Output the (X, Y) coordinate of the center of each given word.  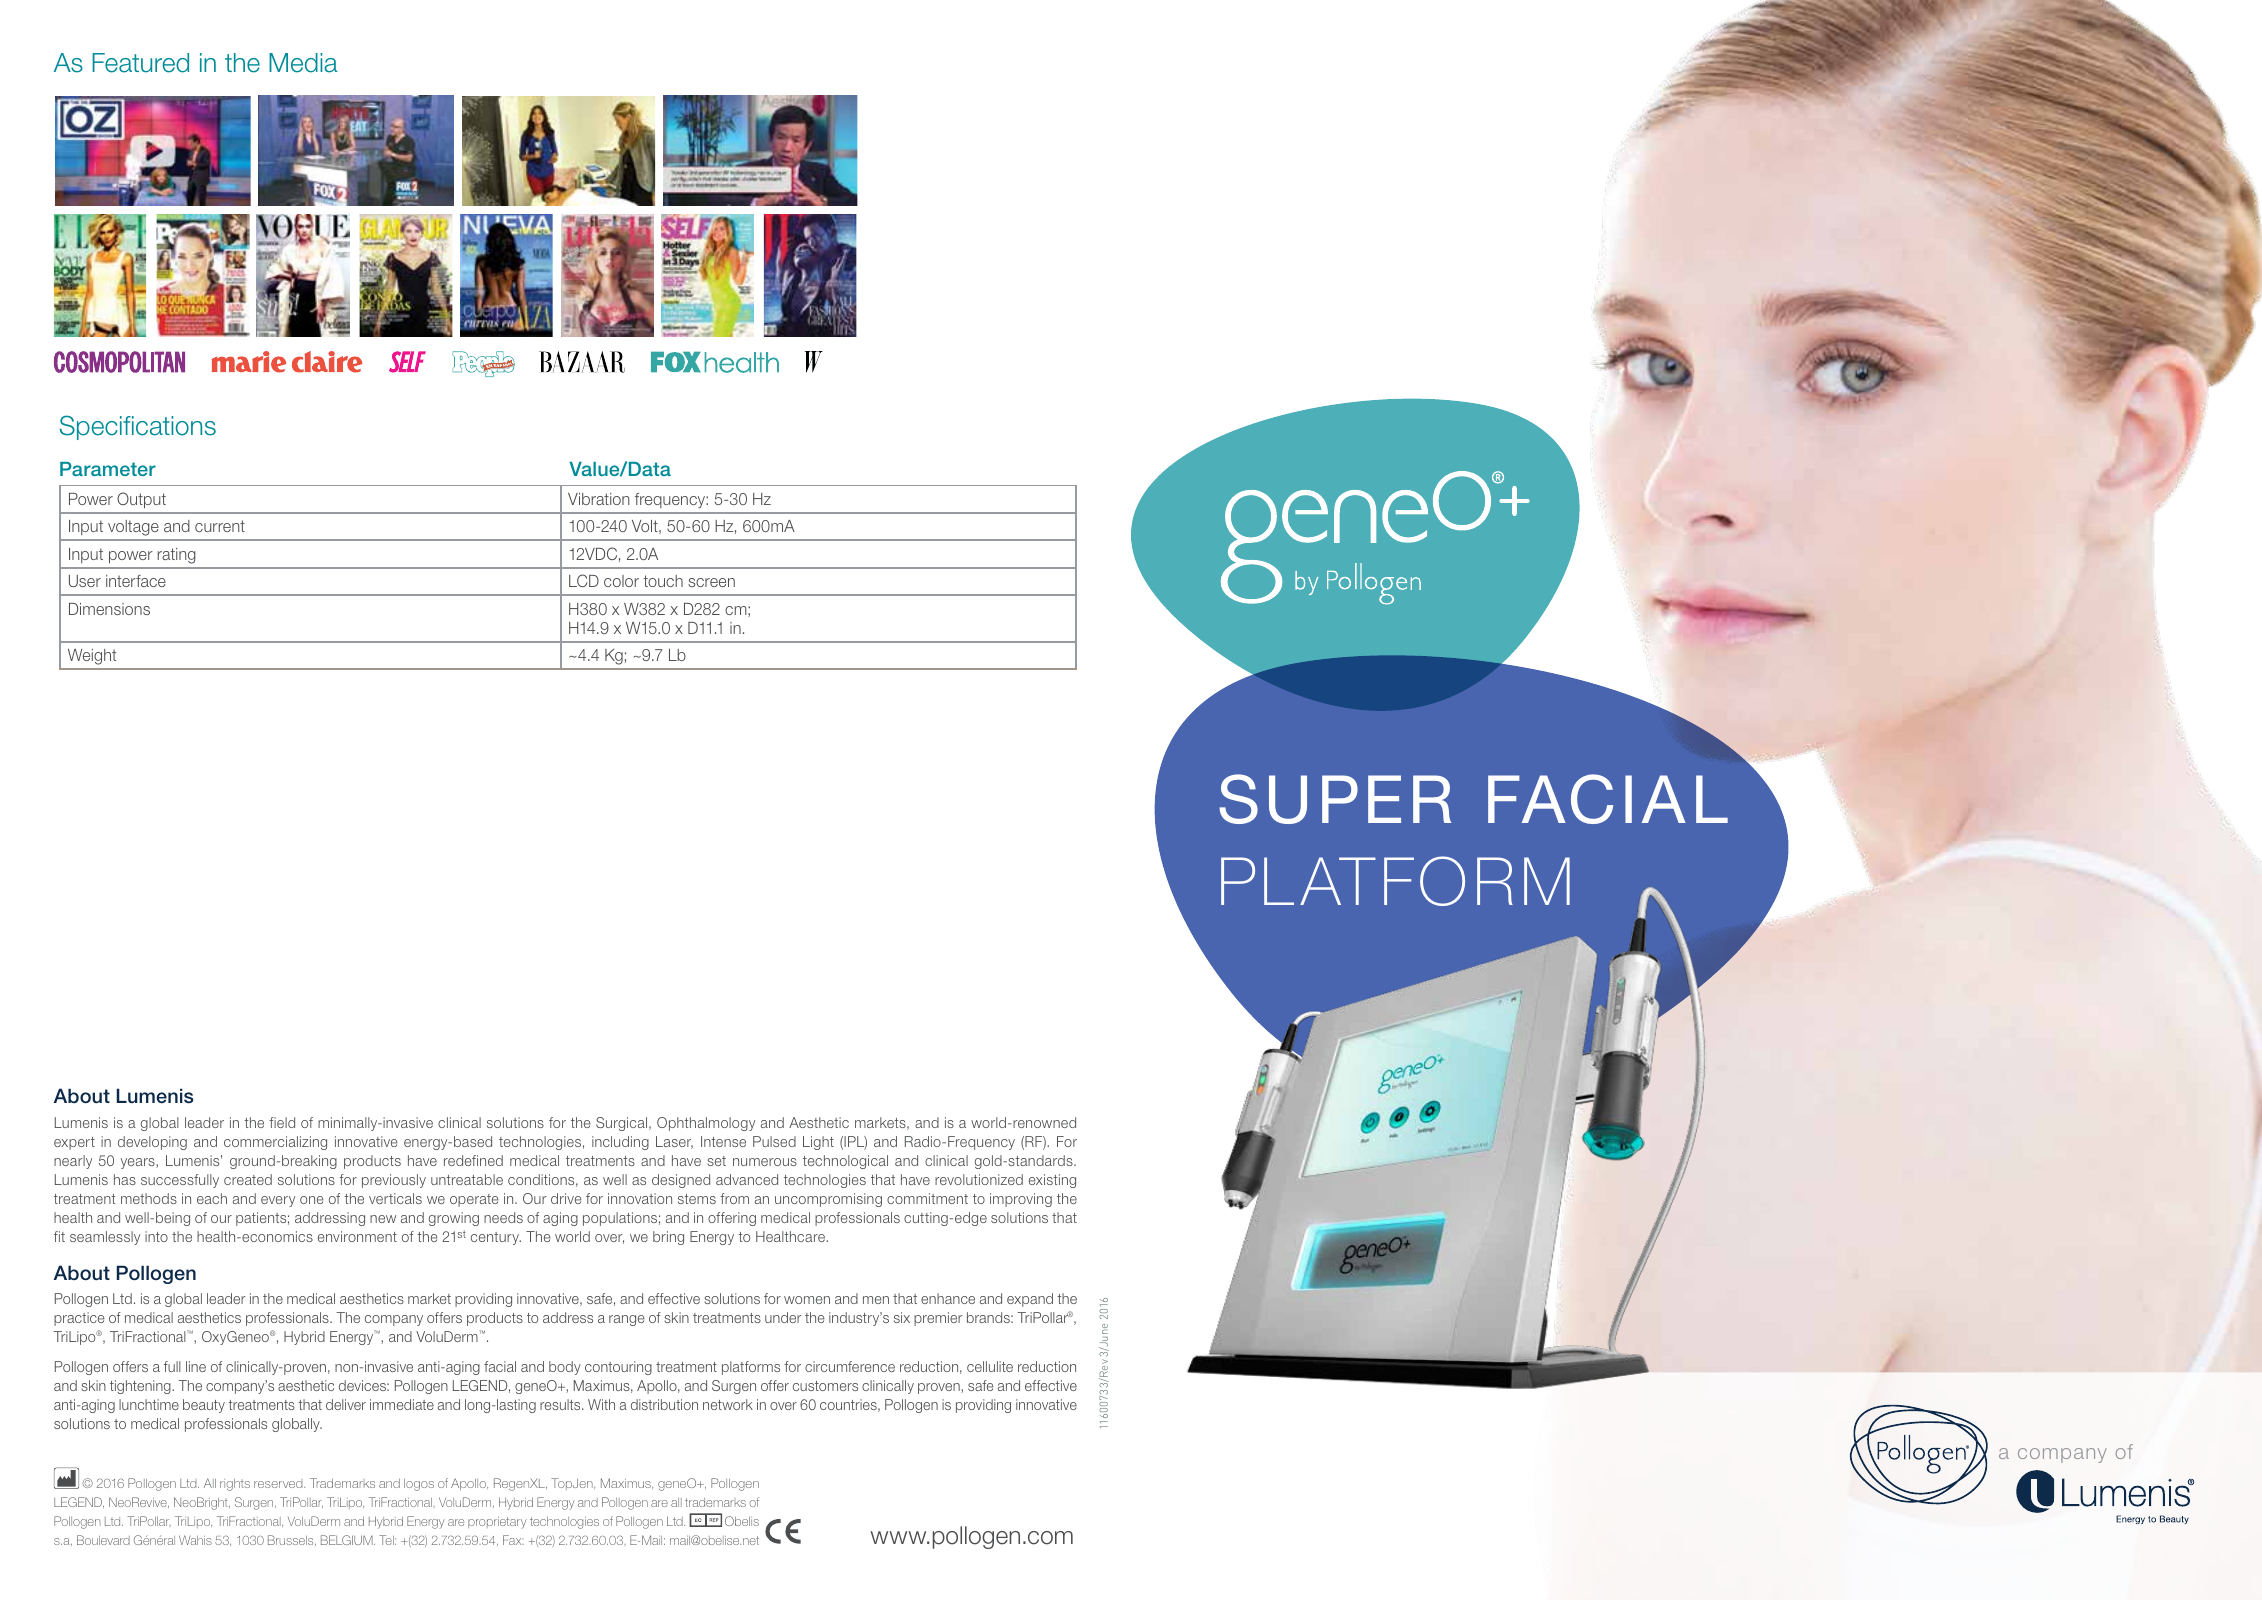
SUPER (1335, 799)
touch (663, 581)
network (728, 1404)
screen (711, 582)
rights (235, 1485)
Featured (140, 63)
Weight (92, 657)
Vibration (598, 499)
